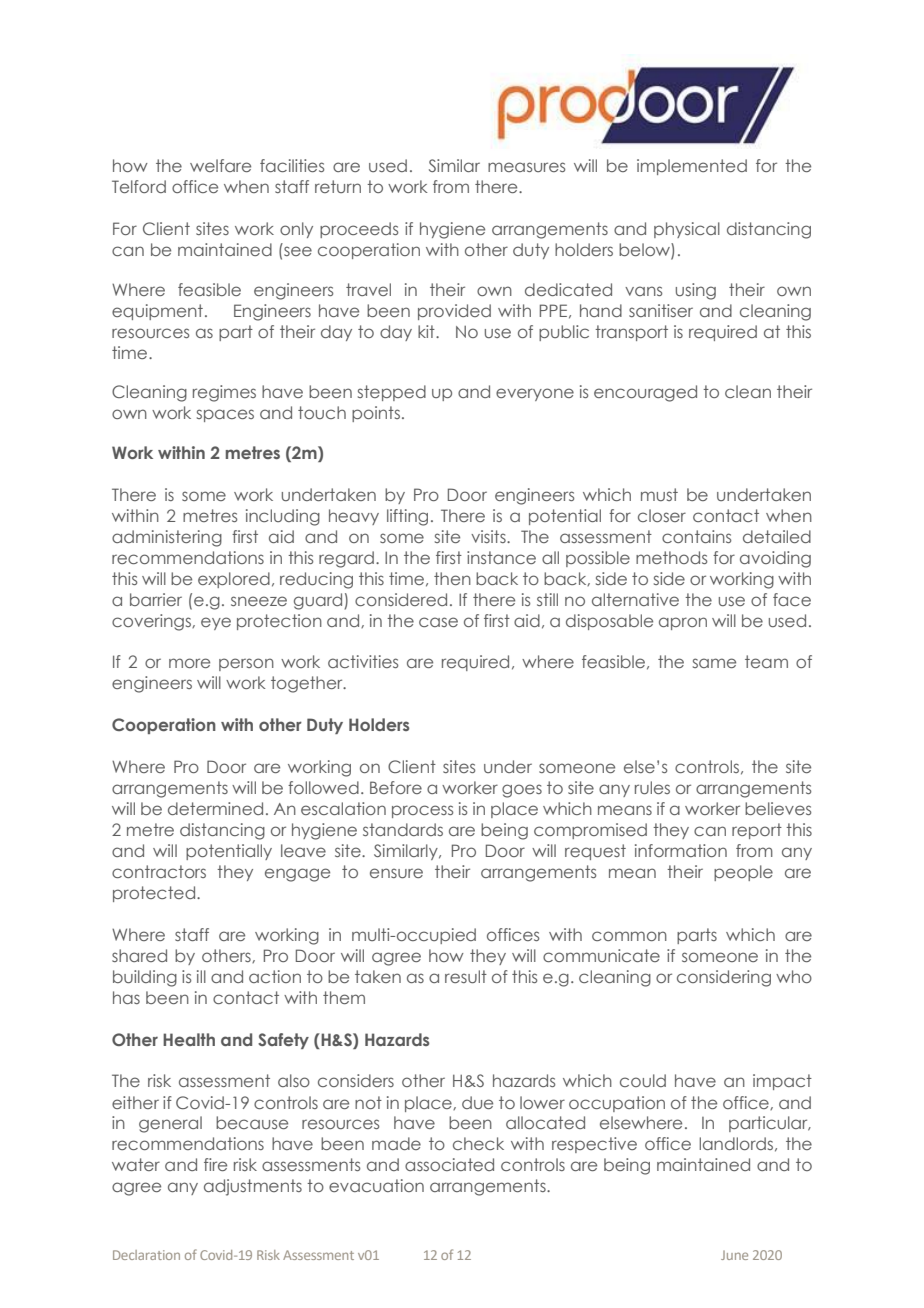  I want to click on building, so click(145, 978).
